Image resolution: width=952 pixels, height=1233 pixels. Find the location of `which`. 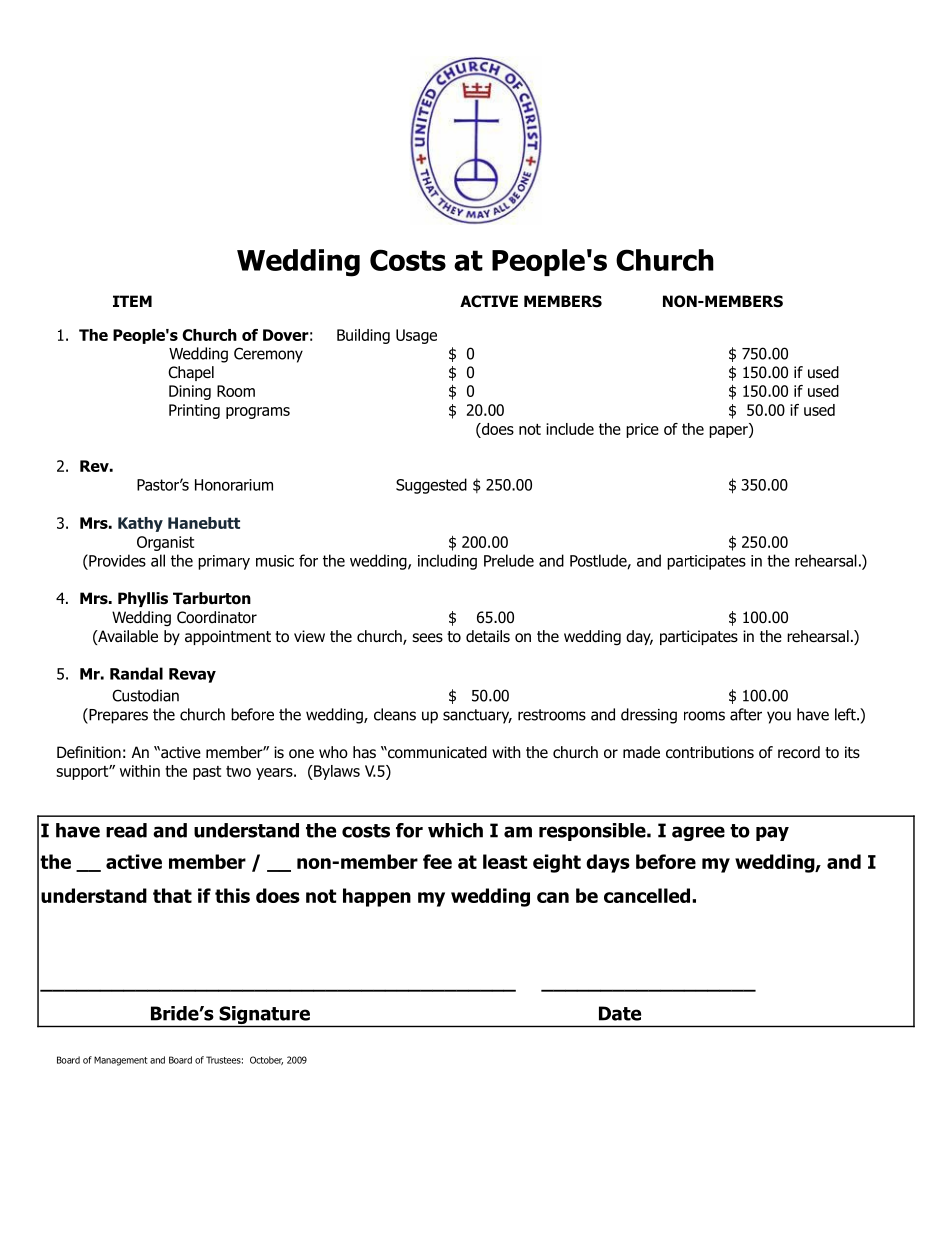

which is located at coordinates (455, 830).
